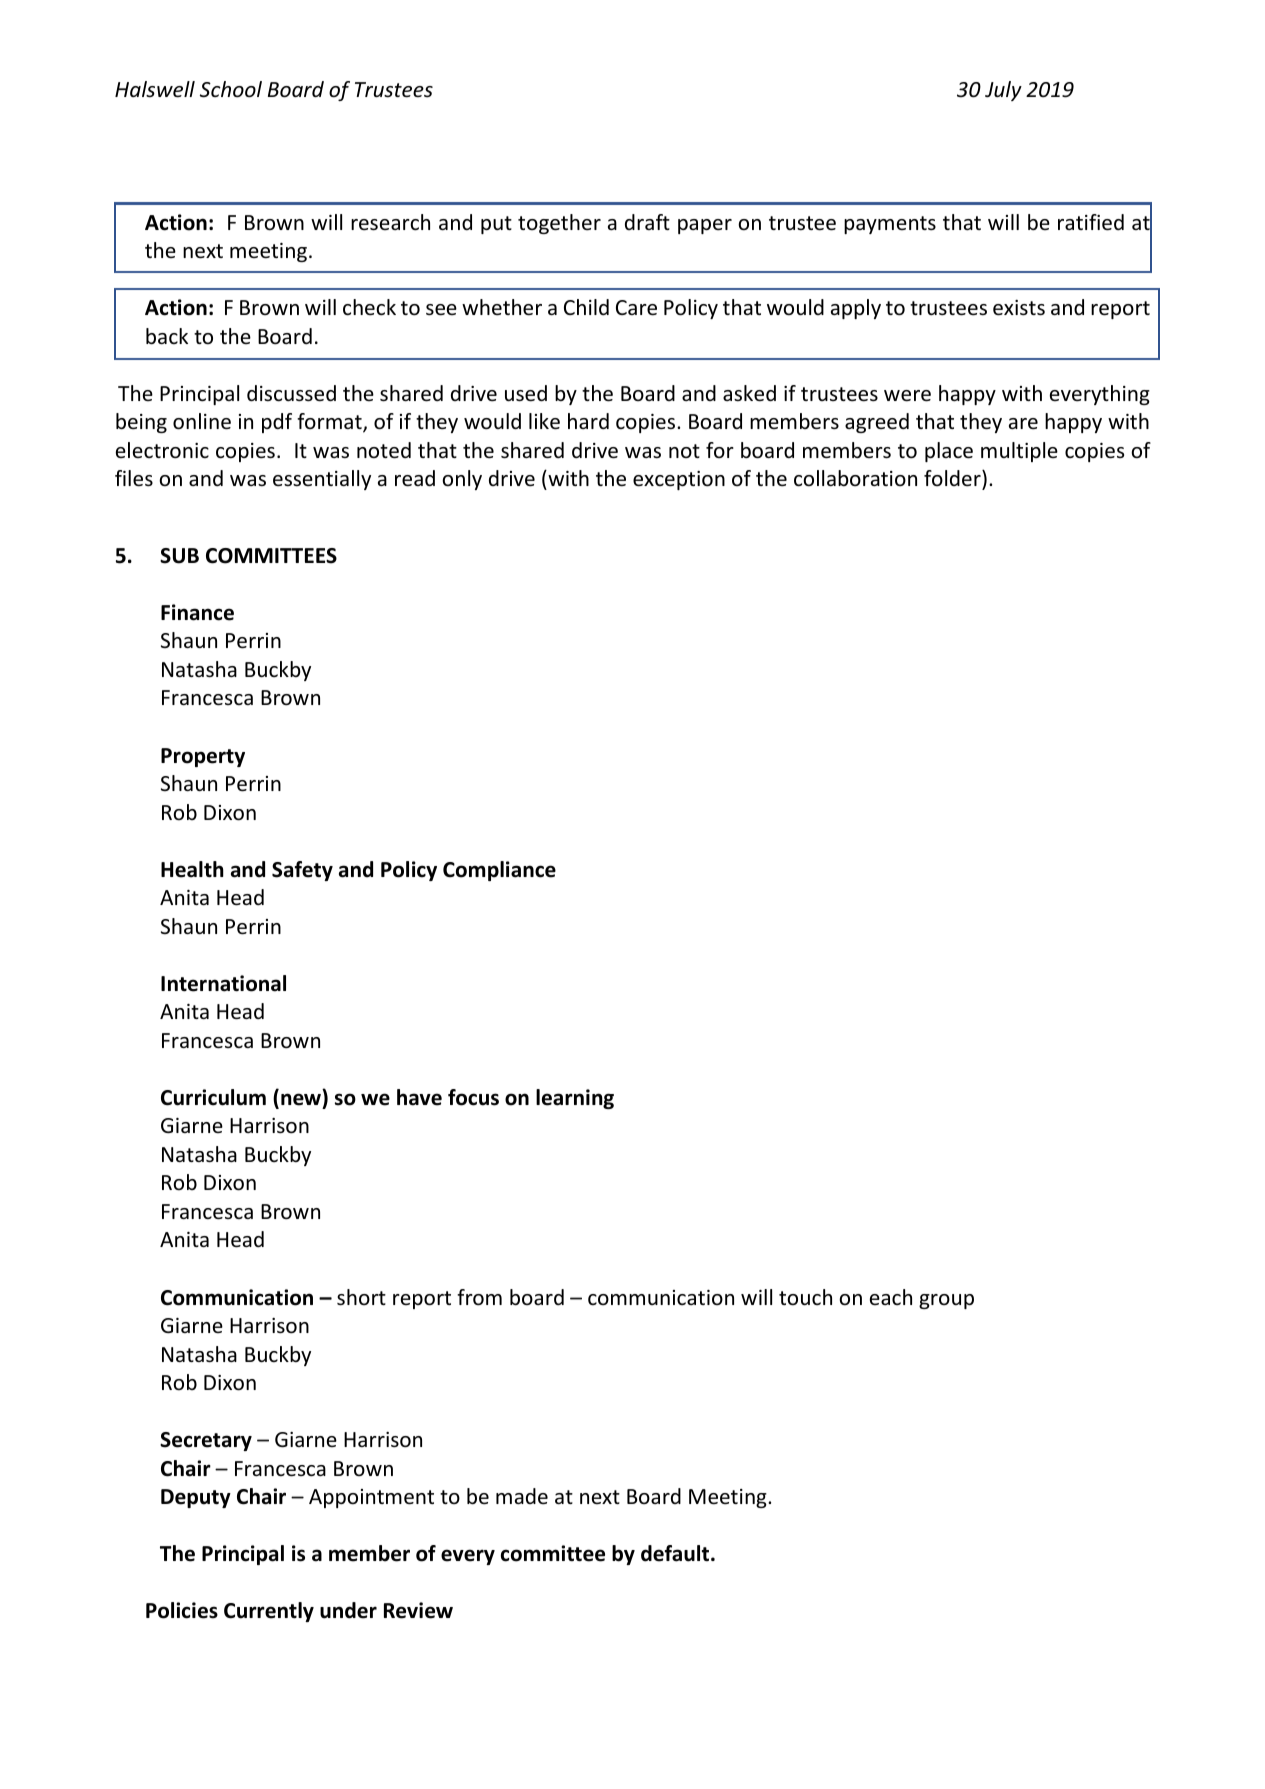  I want to click on Currently, so click(269, 1612).
